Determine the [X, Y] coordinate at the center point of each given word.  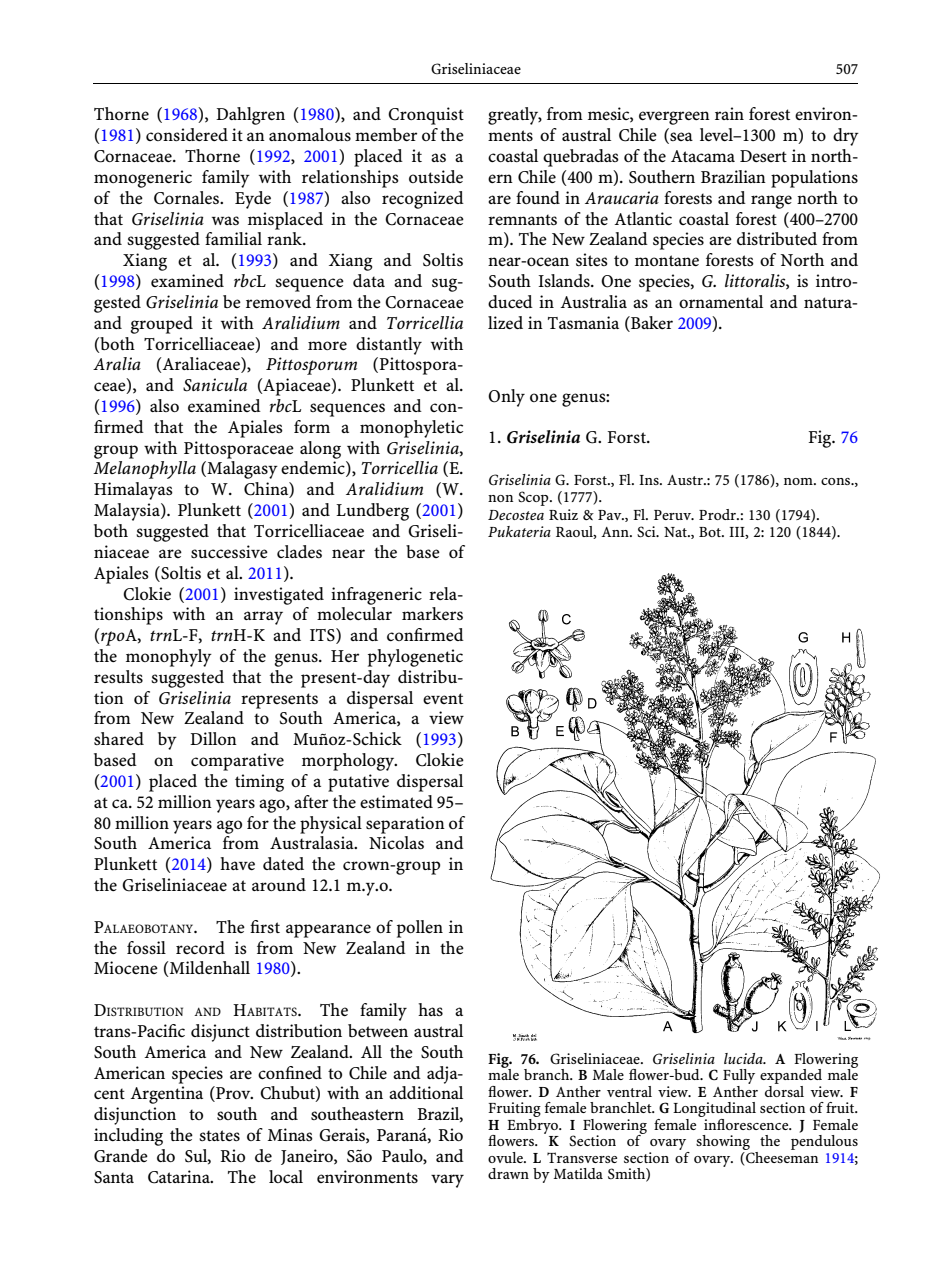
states [219, 1135]
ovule [506, 1157]
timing [259, 783]
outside [436, 176]
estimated [396, 801]
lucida [744, 1058]
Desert [763, 156]
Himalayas [133, 491]
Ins [650, 480]
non [500, 498]
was [225, 220]
